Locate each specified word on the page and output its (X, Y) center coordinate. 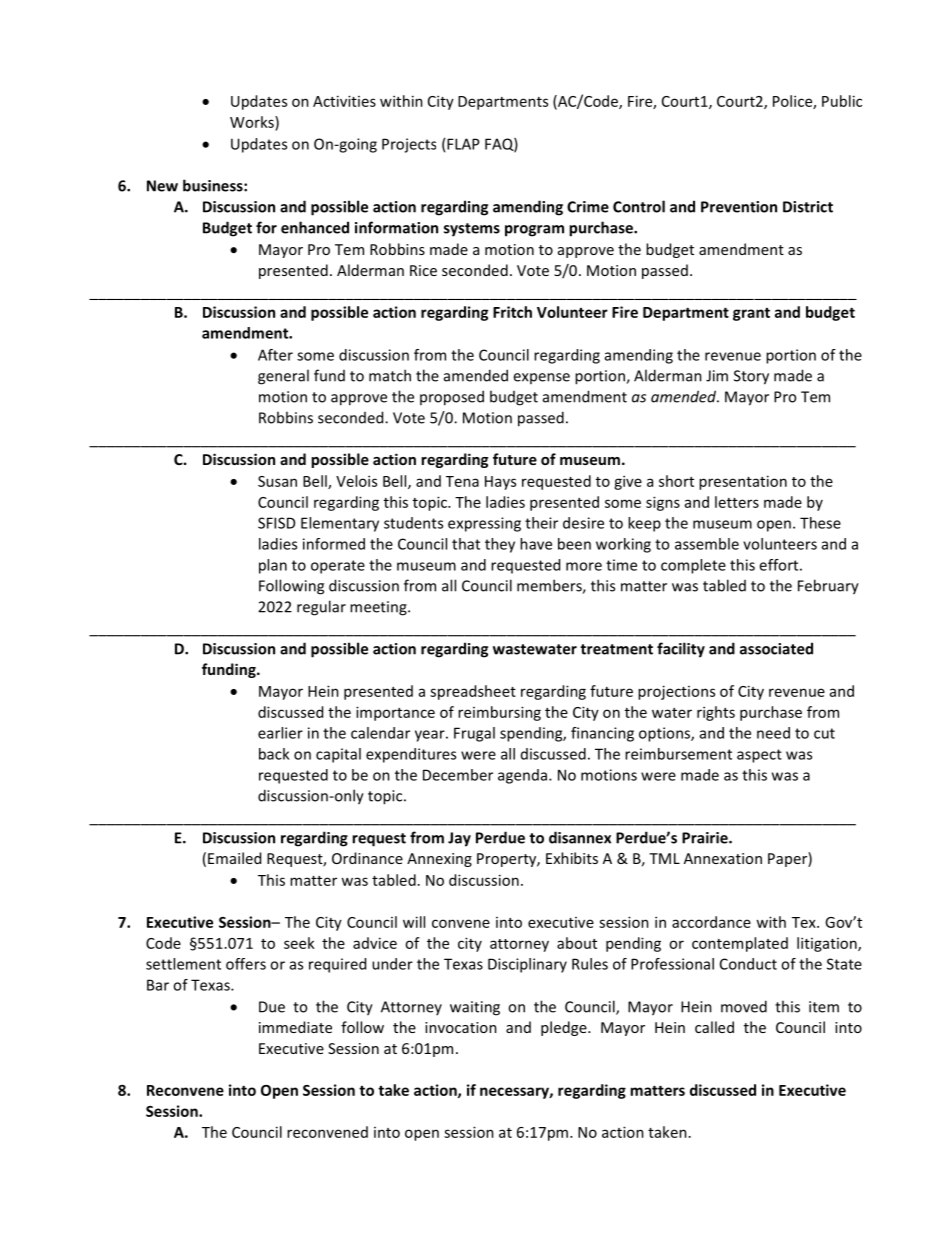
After (275, 355)
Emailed (234, 858)
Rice (423, 270)
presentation (743, 482)
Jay (459, 839)
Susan (277, 481)
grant (751, 314)
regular (321, 608)
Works (253, 122)
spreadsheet (473, 692)
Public (842, 101)
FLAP (463, 144)
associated (776, 648)
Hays (500, 483)
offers (246, 964)
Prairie (706, 838)
